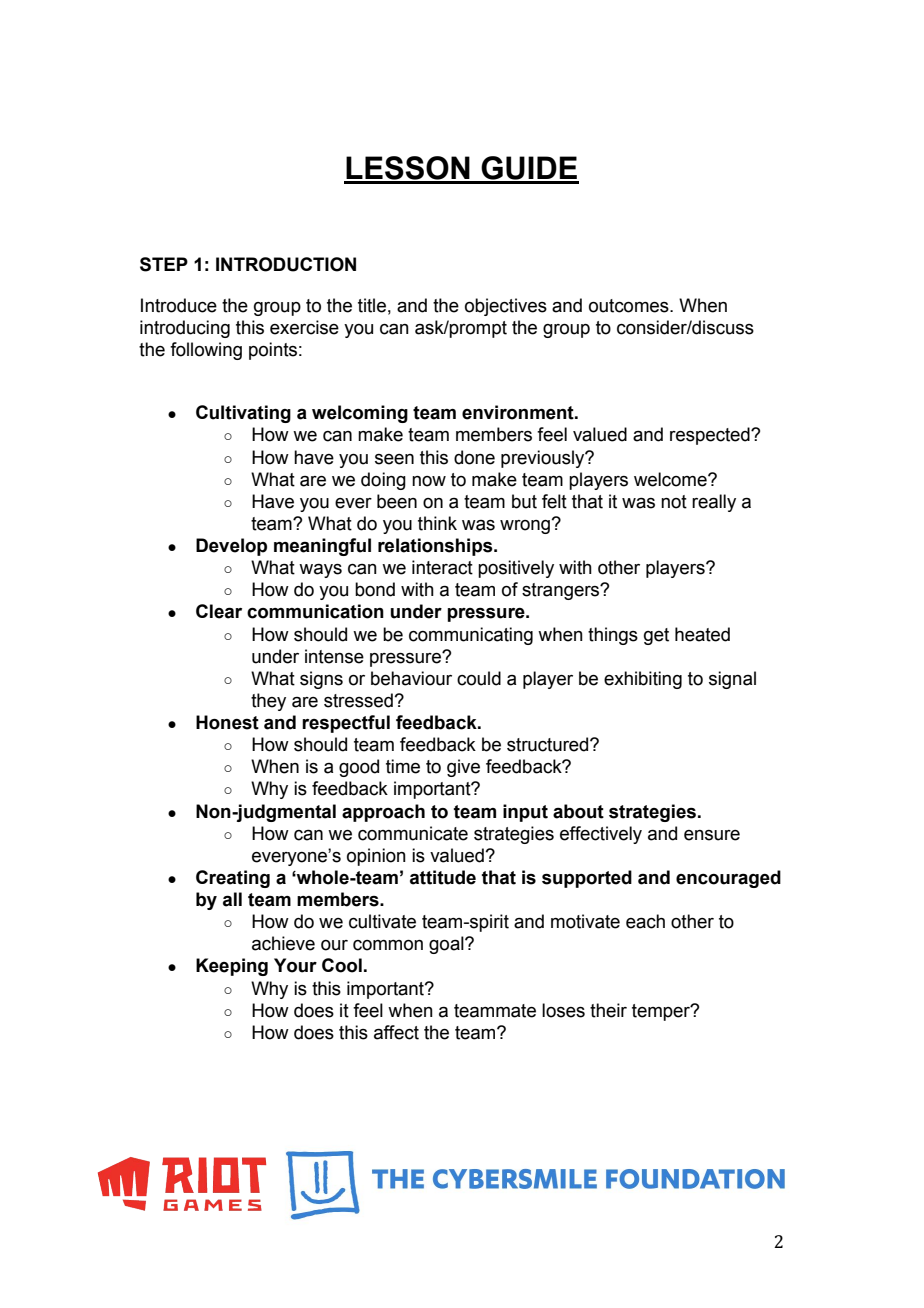 Image resolution: width=924 pixels, height=1308 pixels. I want to click on Keeping, so click(232, 967).
